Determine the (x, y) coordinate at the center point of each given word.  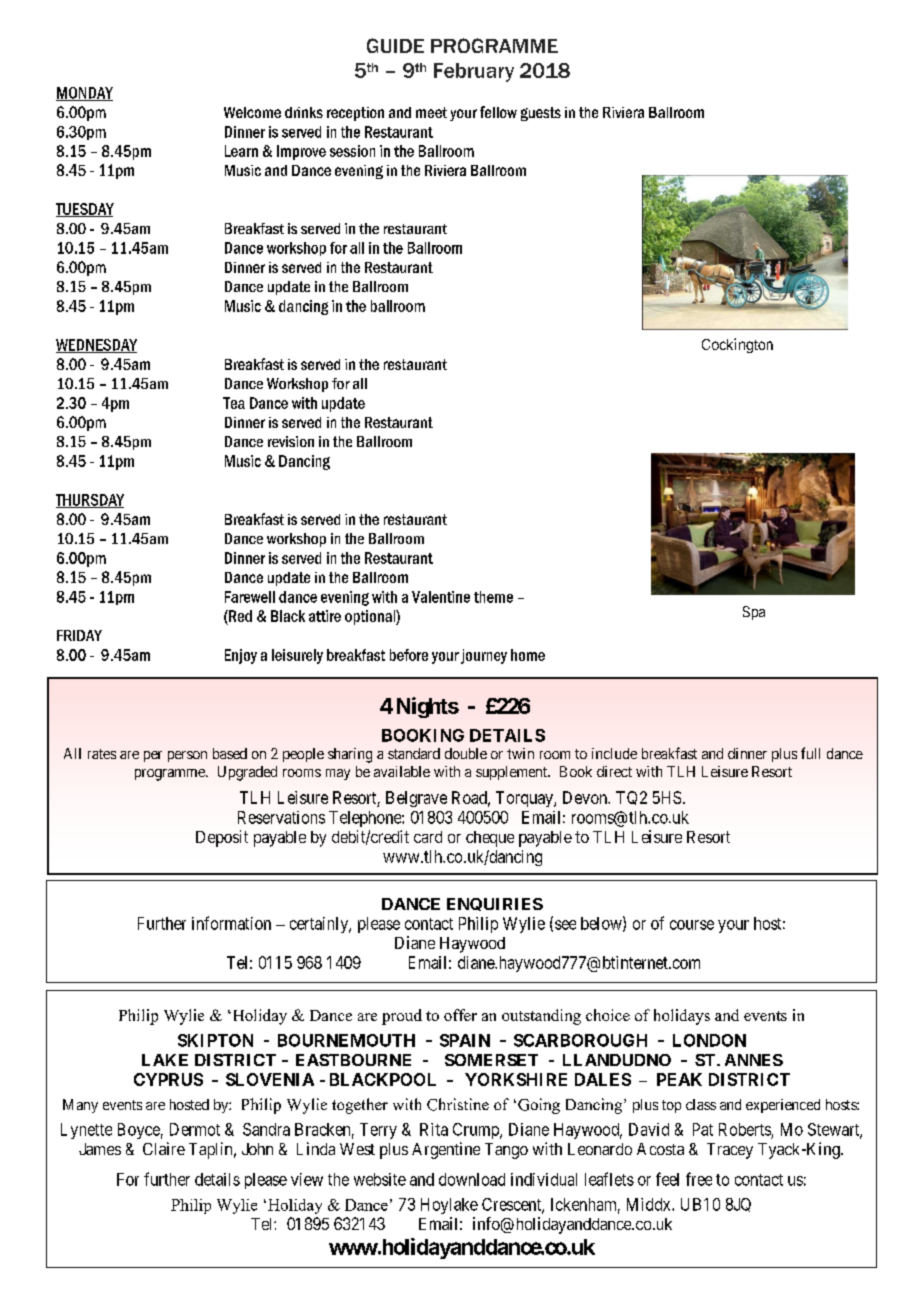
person (187, 756)
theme (493, 597)
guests (541, 114)
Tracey (730, 1151)
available (402, 771)
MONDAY (84, 94)
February (474, 72)
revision (291, 441)
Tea (234, 403)
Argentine (446, 1150)
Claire (164, 1148)
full (810, 753)
